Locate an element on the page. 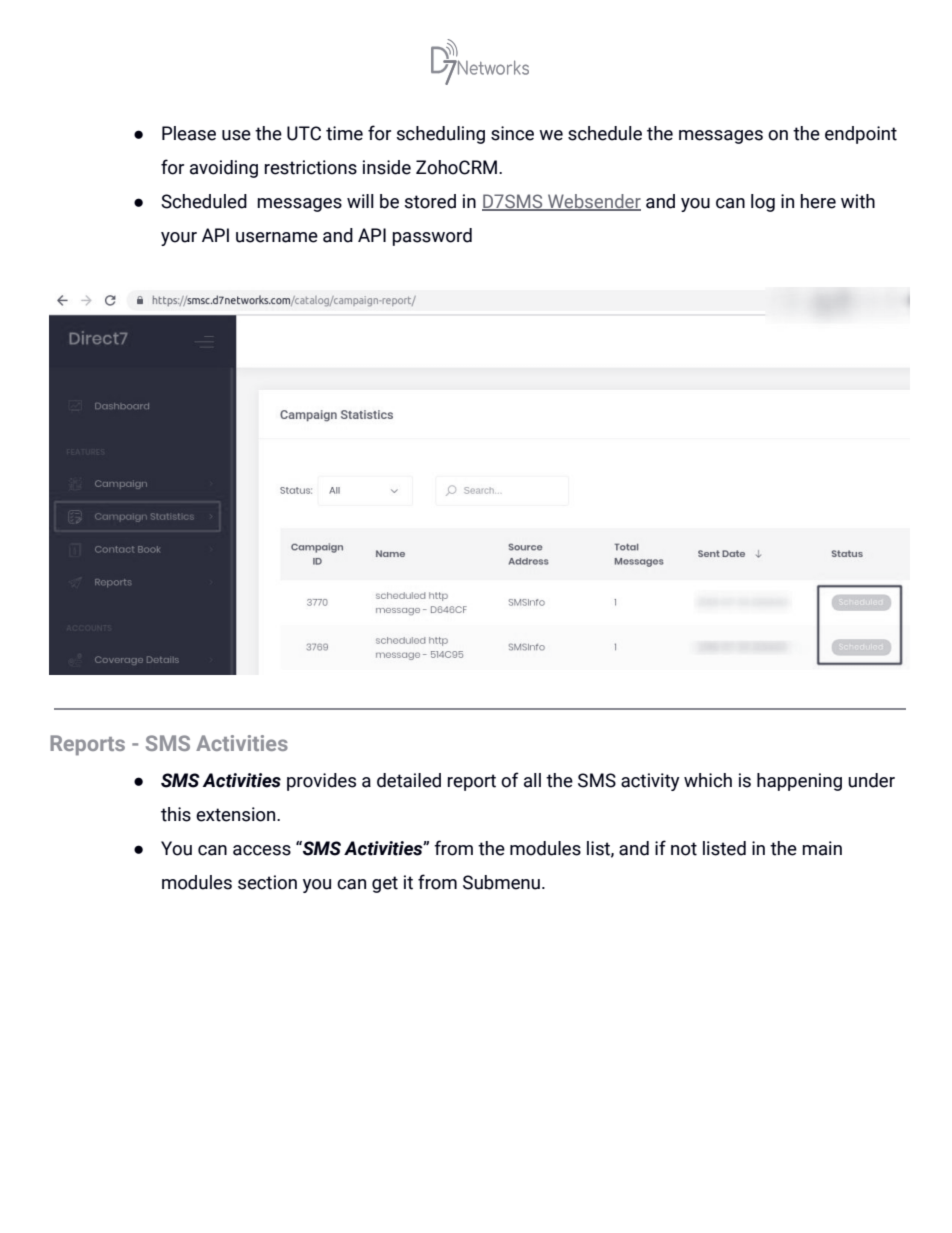 The width and height of the page is (952, 1233). avoiding is located at coordinates (224, 169).
